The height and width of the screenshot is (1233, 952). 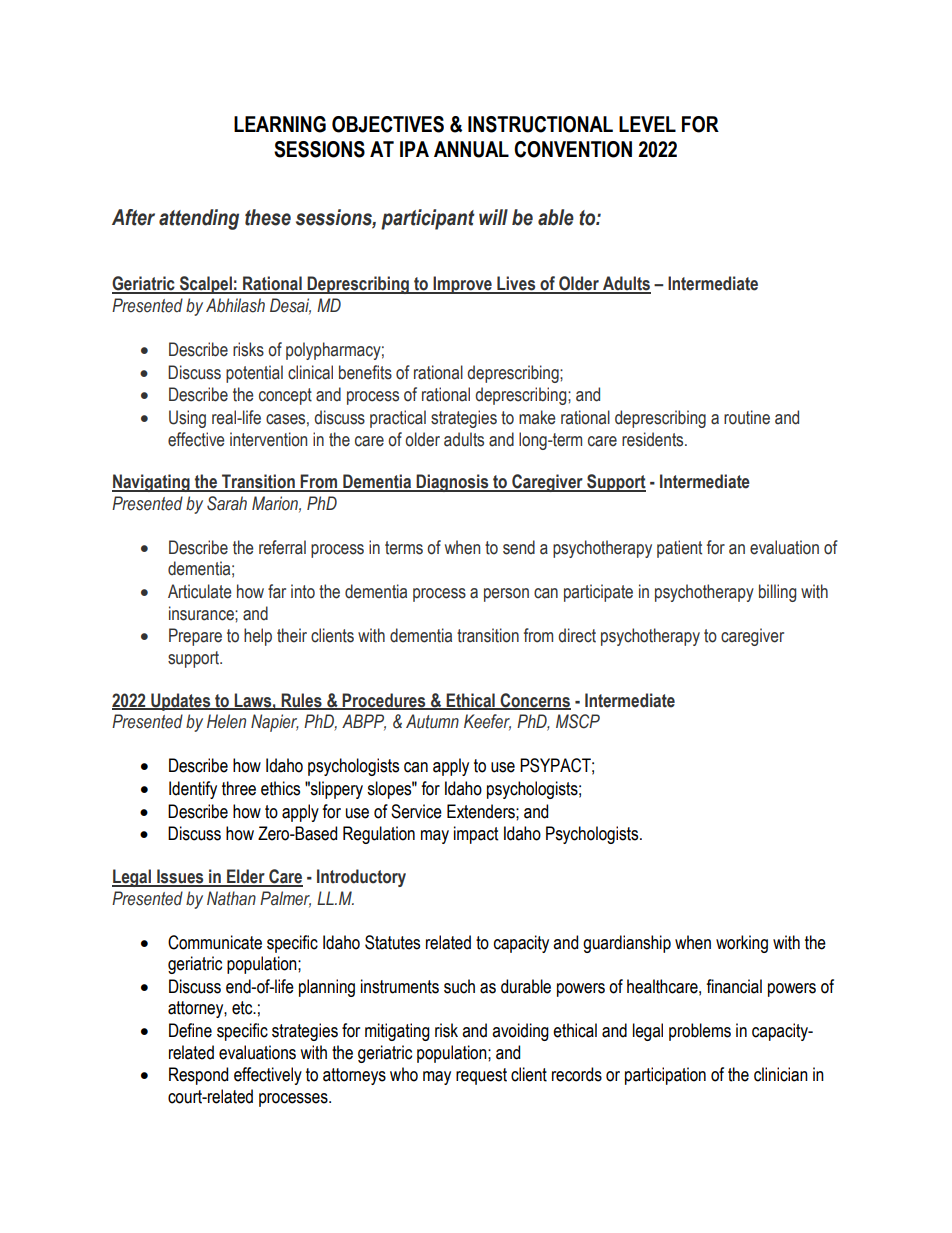 I want to click on working, so click(x=742, y=944).
